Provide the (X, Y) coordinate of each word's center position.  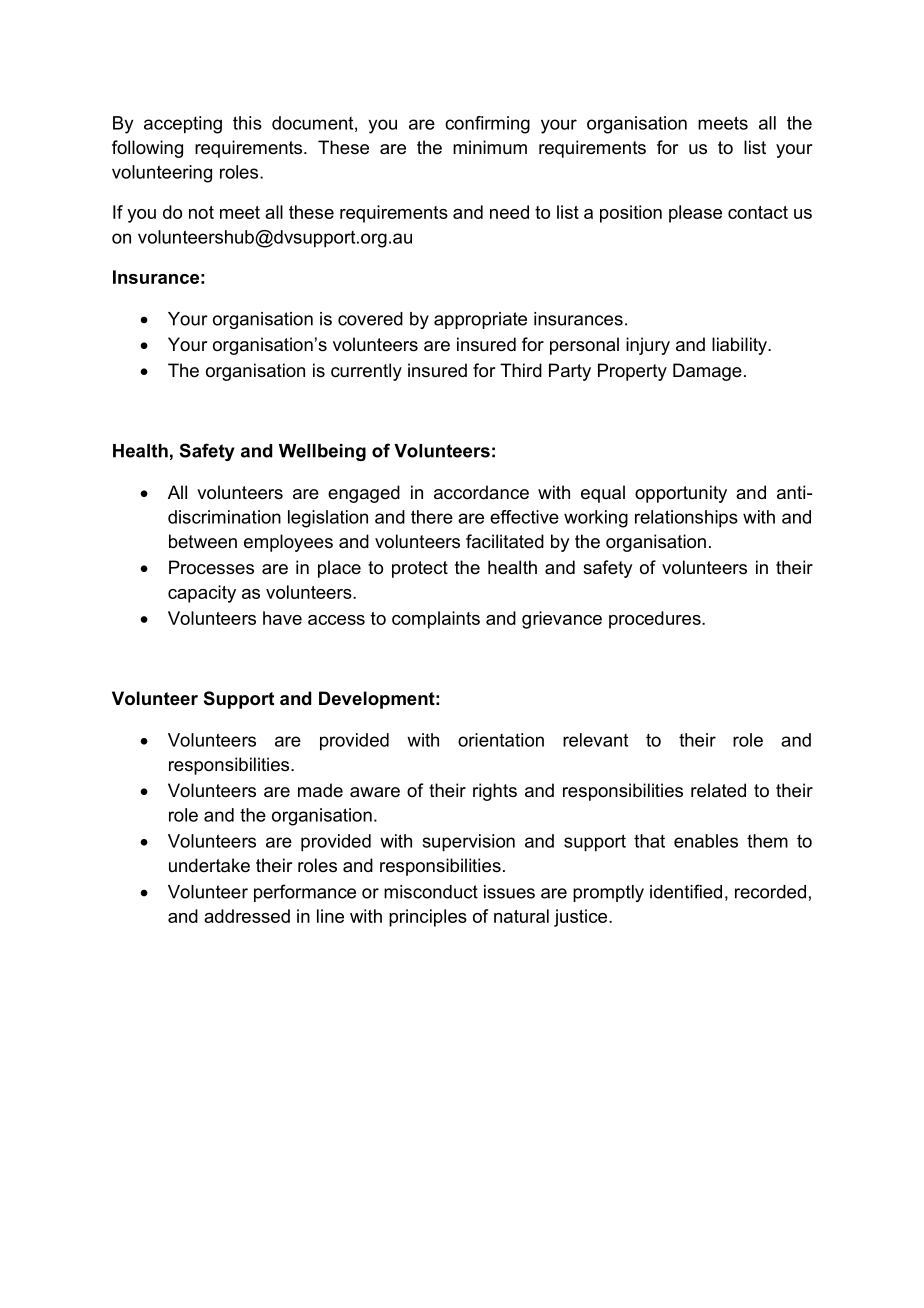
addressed (247, 916)
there (432, 517)
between (203, 541)
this (247, 123)
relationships (686, 519)
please (695, 214)
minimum (490, 147)
